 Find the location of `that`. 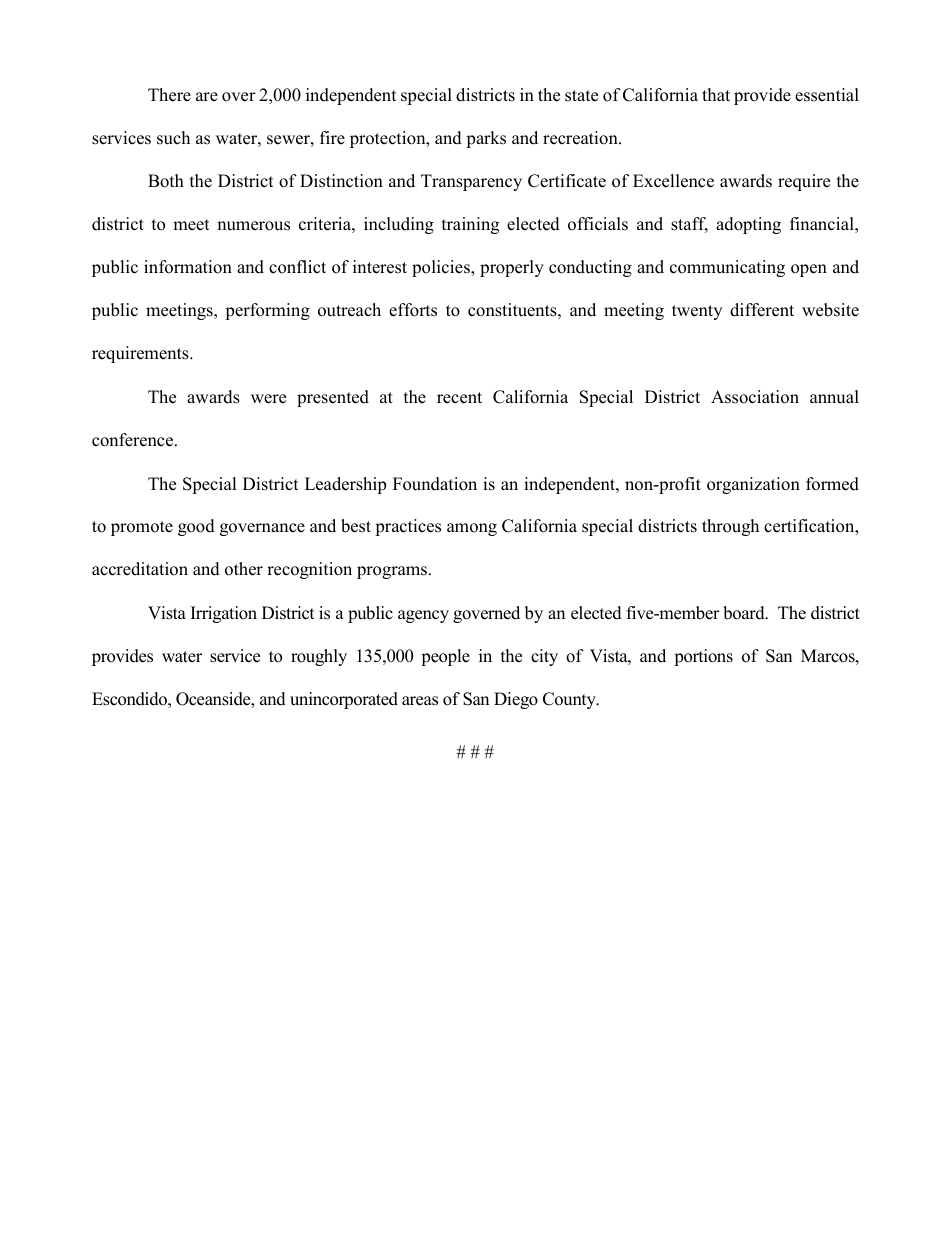

that is located at coordinates (716, 94).
